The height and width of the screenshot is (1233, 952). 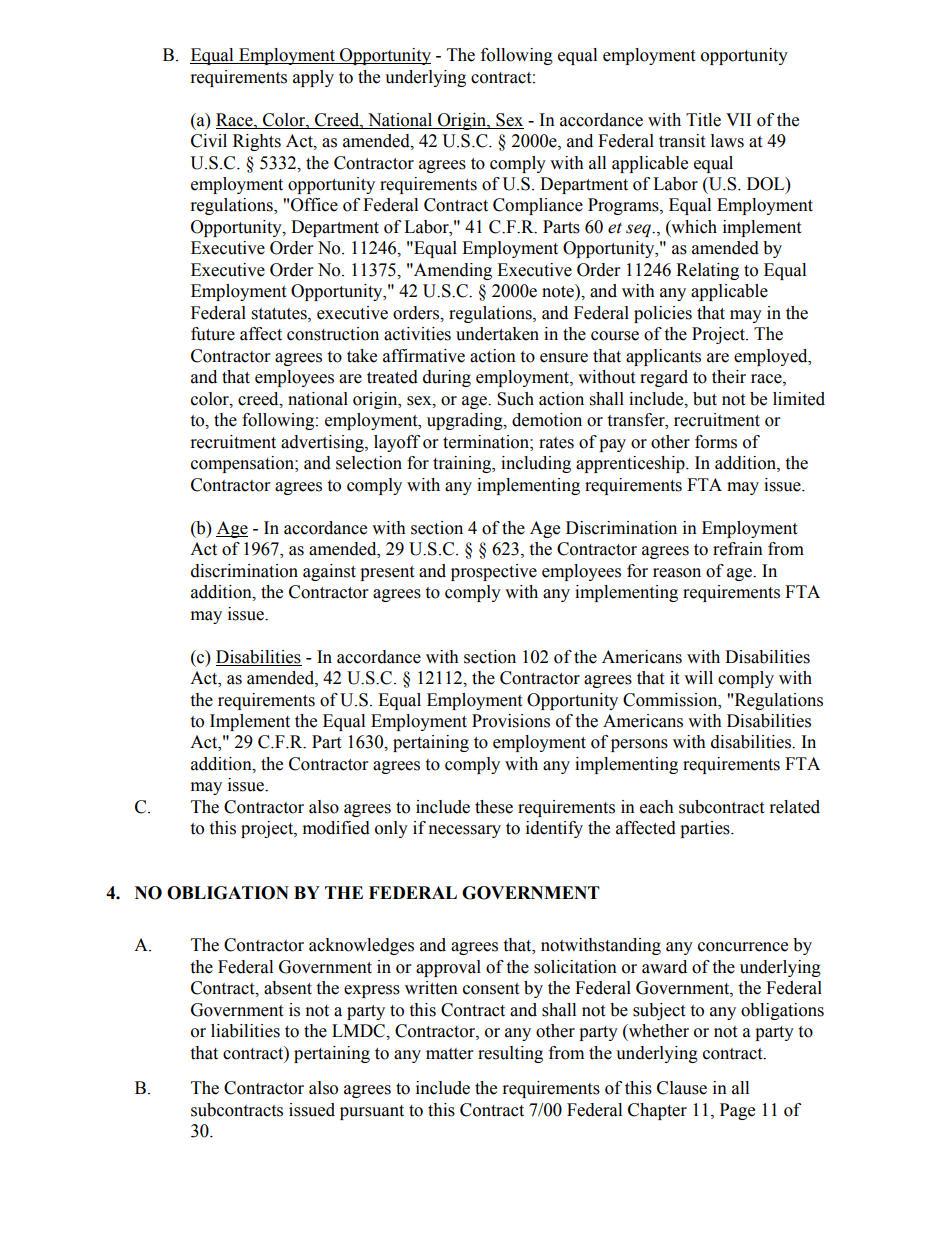 What do you see at coordinates (323, 443) in the screenshot?
I see `advertising` at bounding box center [323, 443].
